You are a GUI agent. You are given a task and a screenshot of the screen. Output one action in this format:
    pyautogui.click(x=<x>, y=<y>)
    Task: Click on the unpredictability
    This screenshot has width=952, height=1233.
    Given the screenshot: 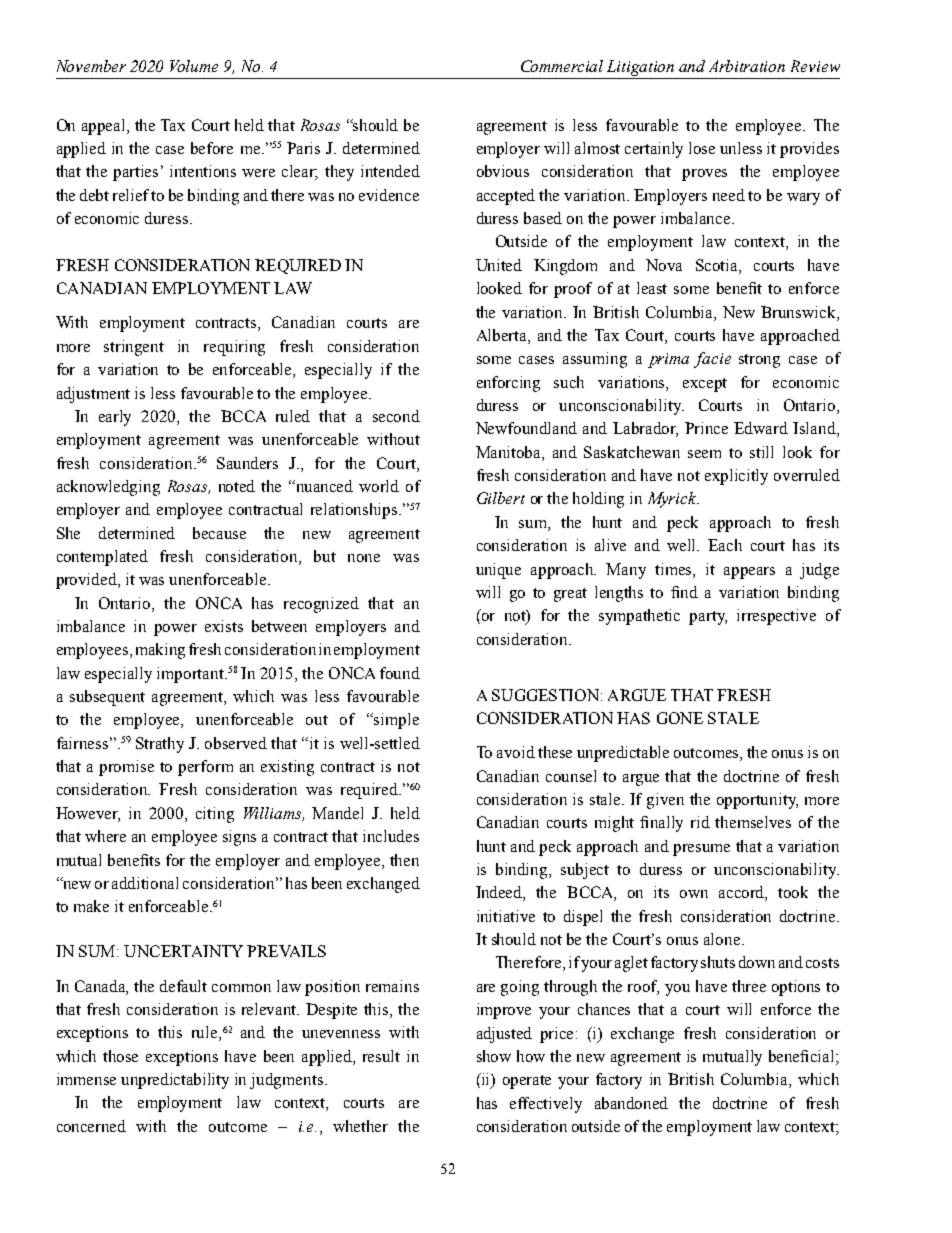 What is the action you would take?
    pyautogui.click(x=175, y=1081)
